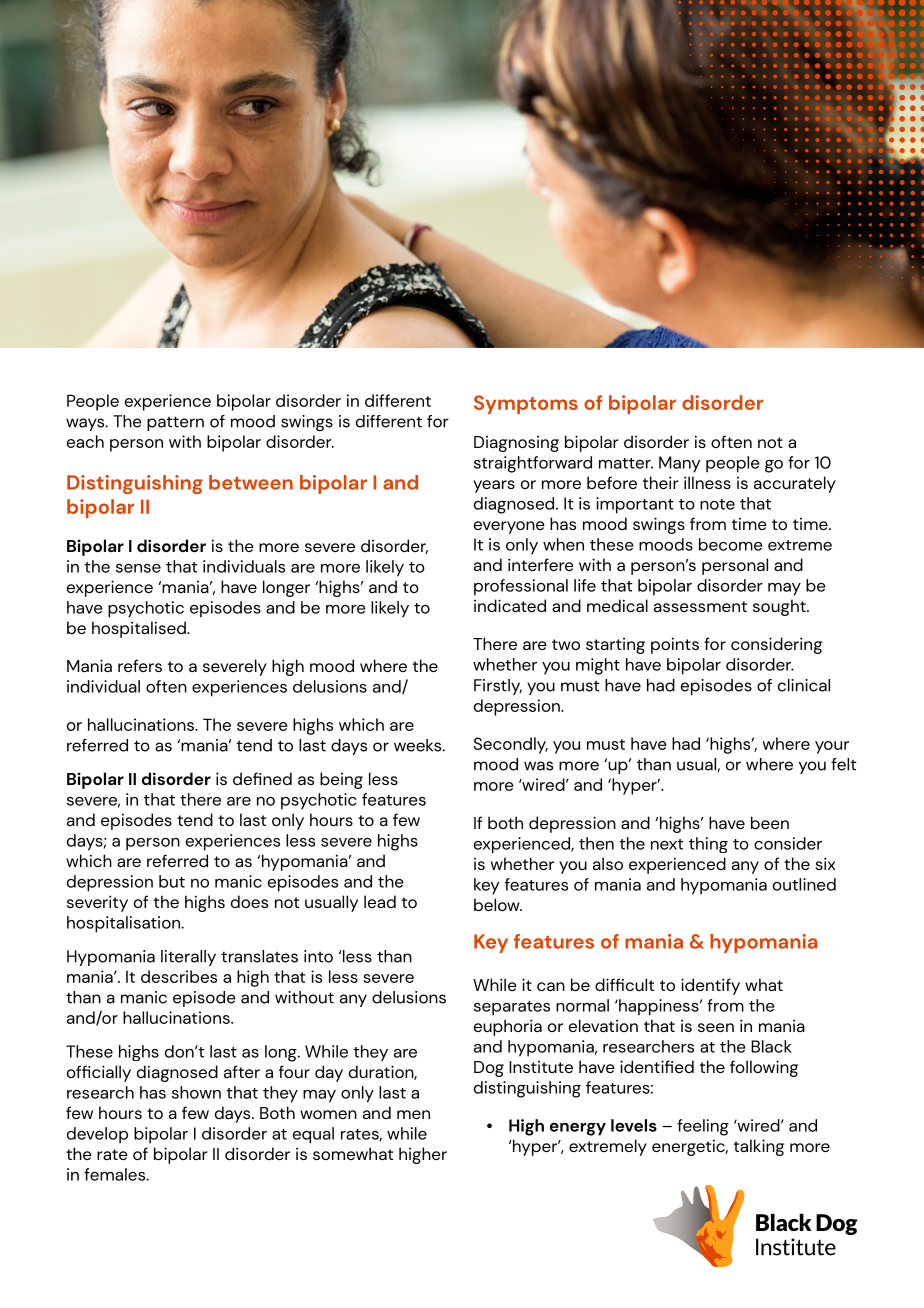 This screenshot has height=1308, width=924. Describe the element at coordinates (138, 568) in the screenshot. I see `sense` at that location.
